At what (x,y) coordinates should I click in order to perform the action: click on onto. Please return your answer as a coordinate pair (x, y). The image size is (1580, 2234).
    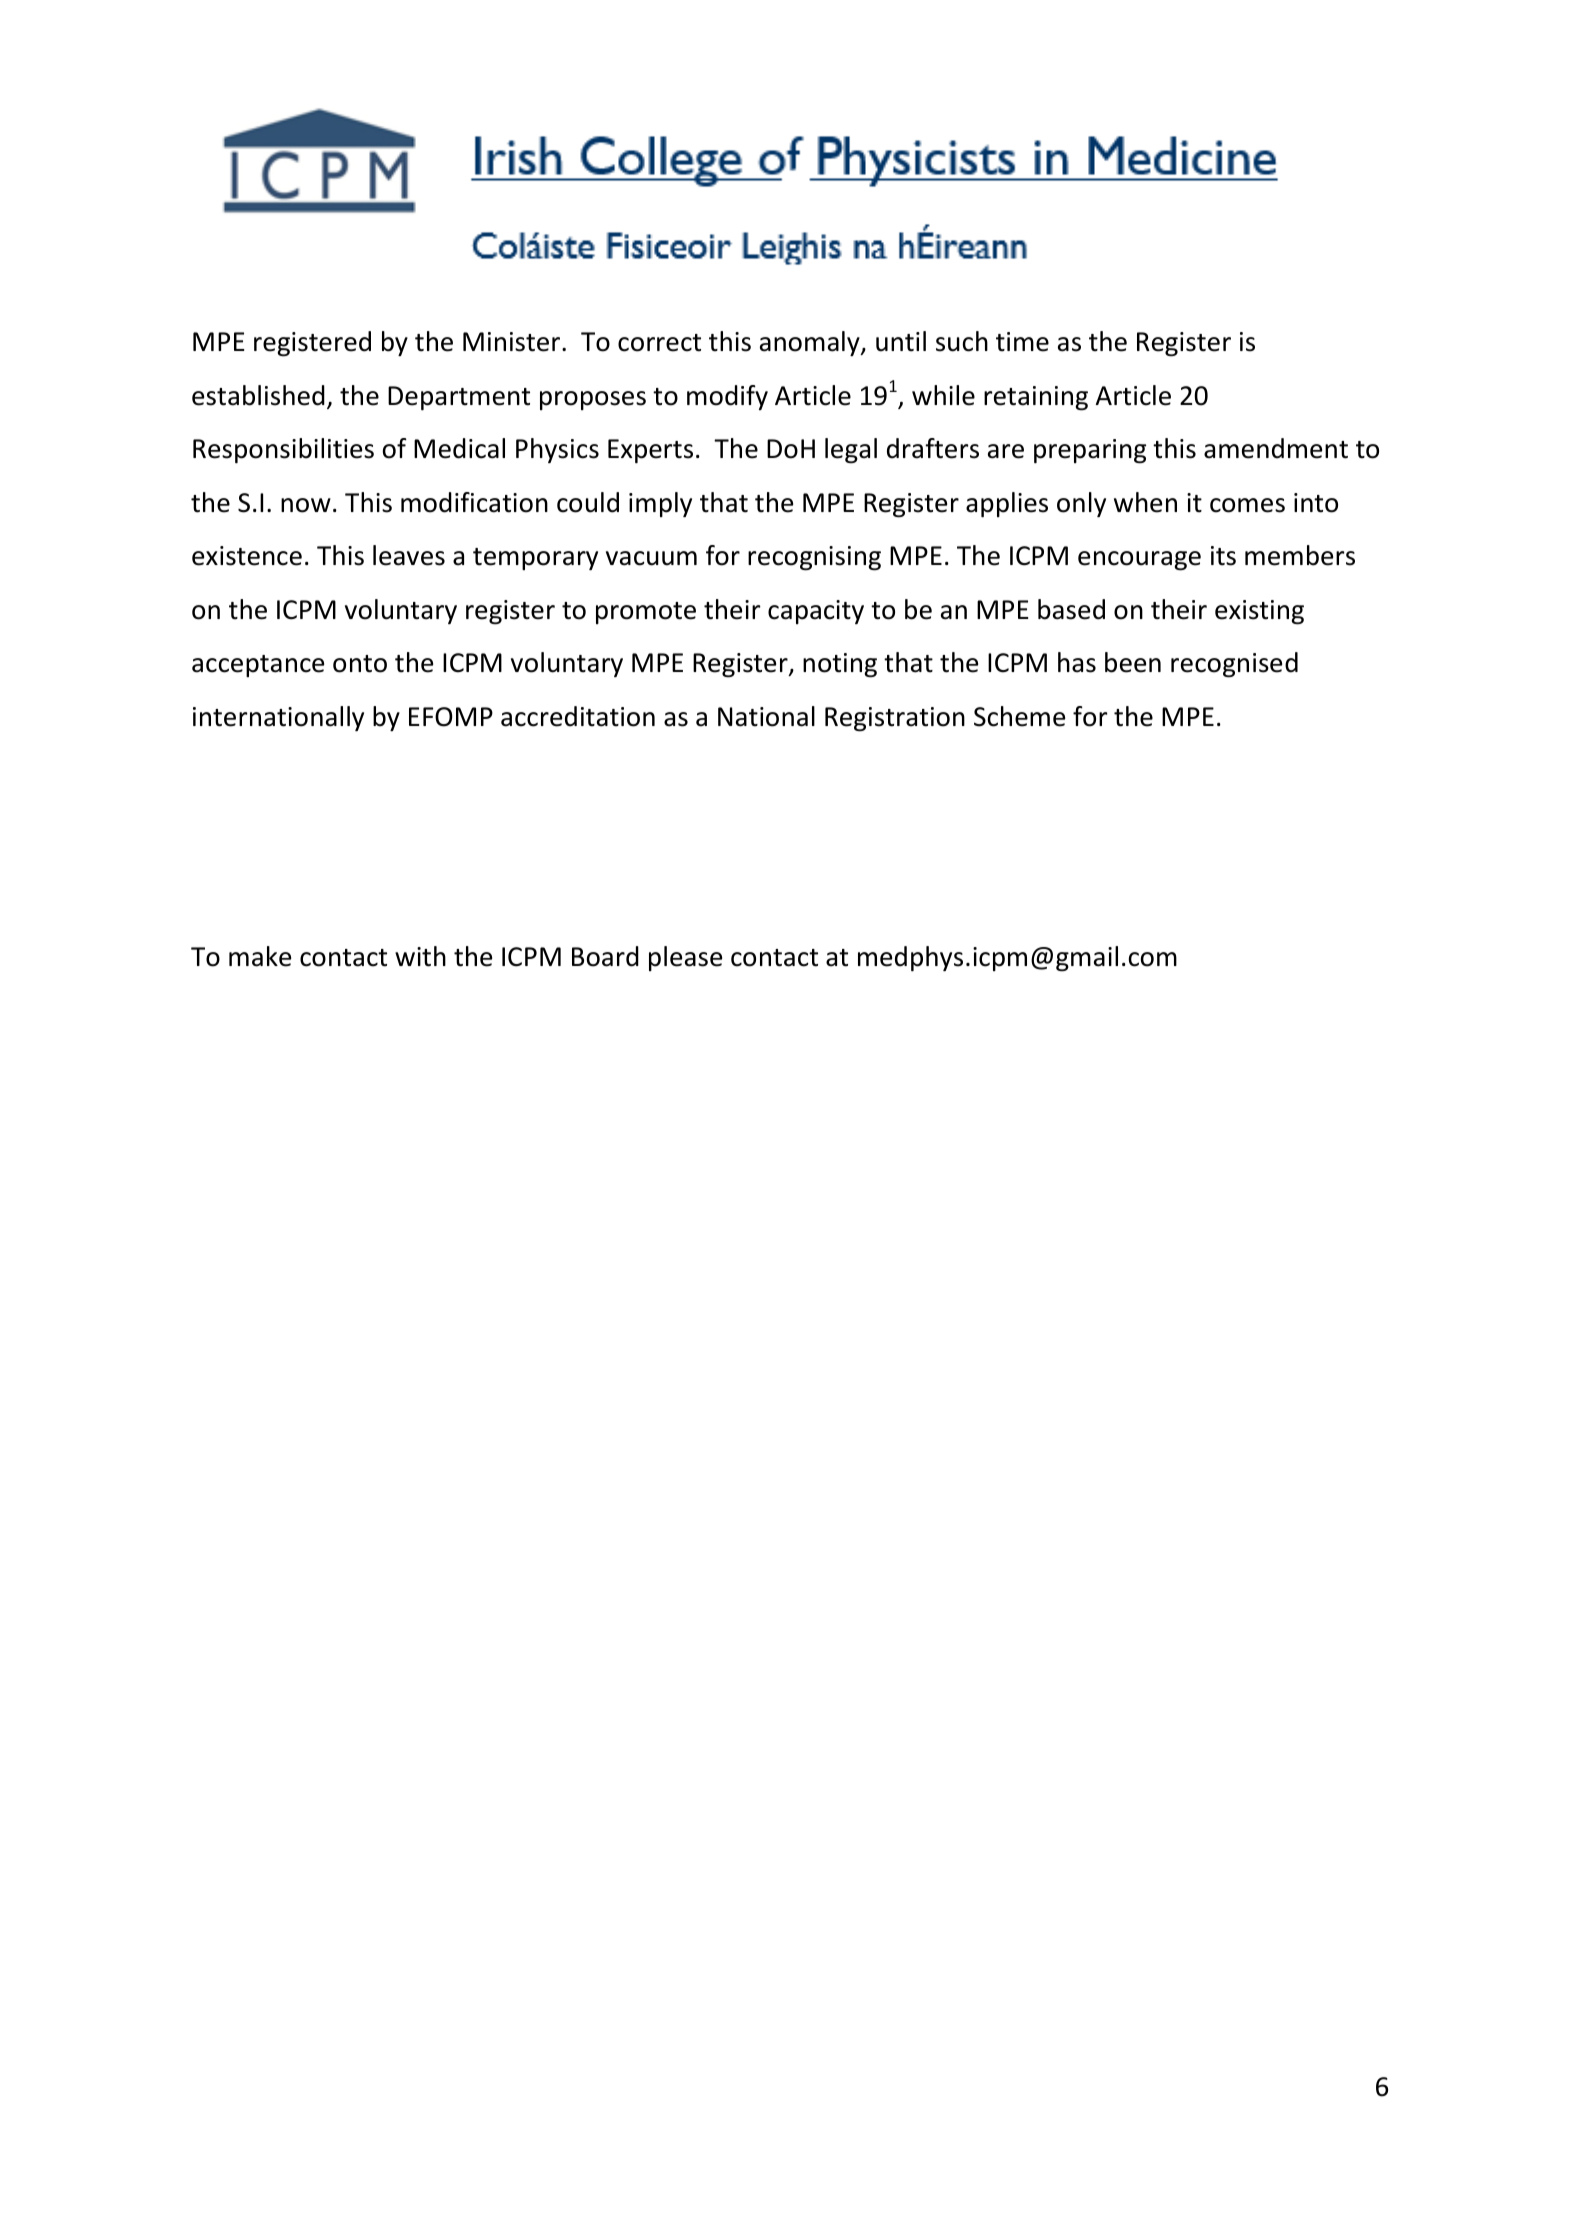
    Looking at the image, I should click on (360, 664).
